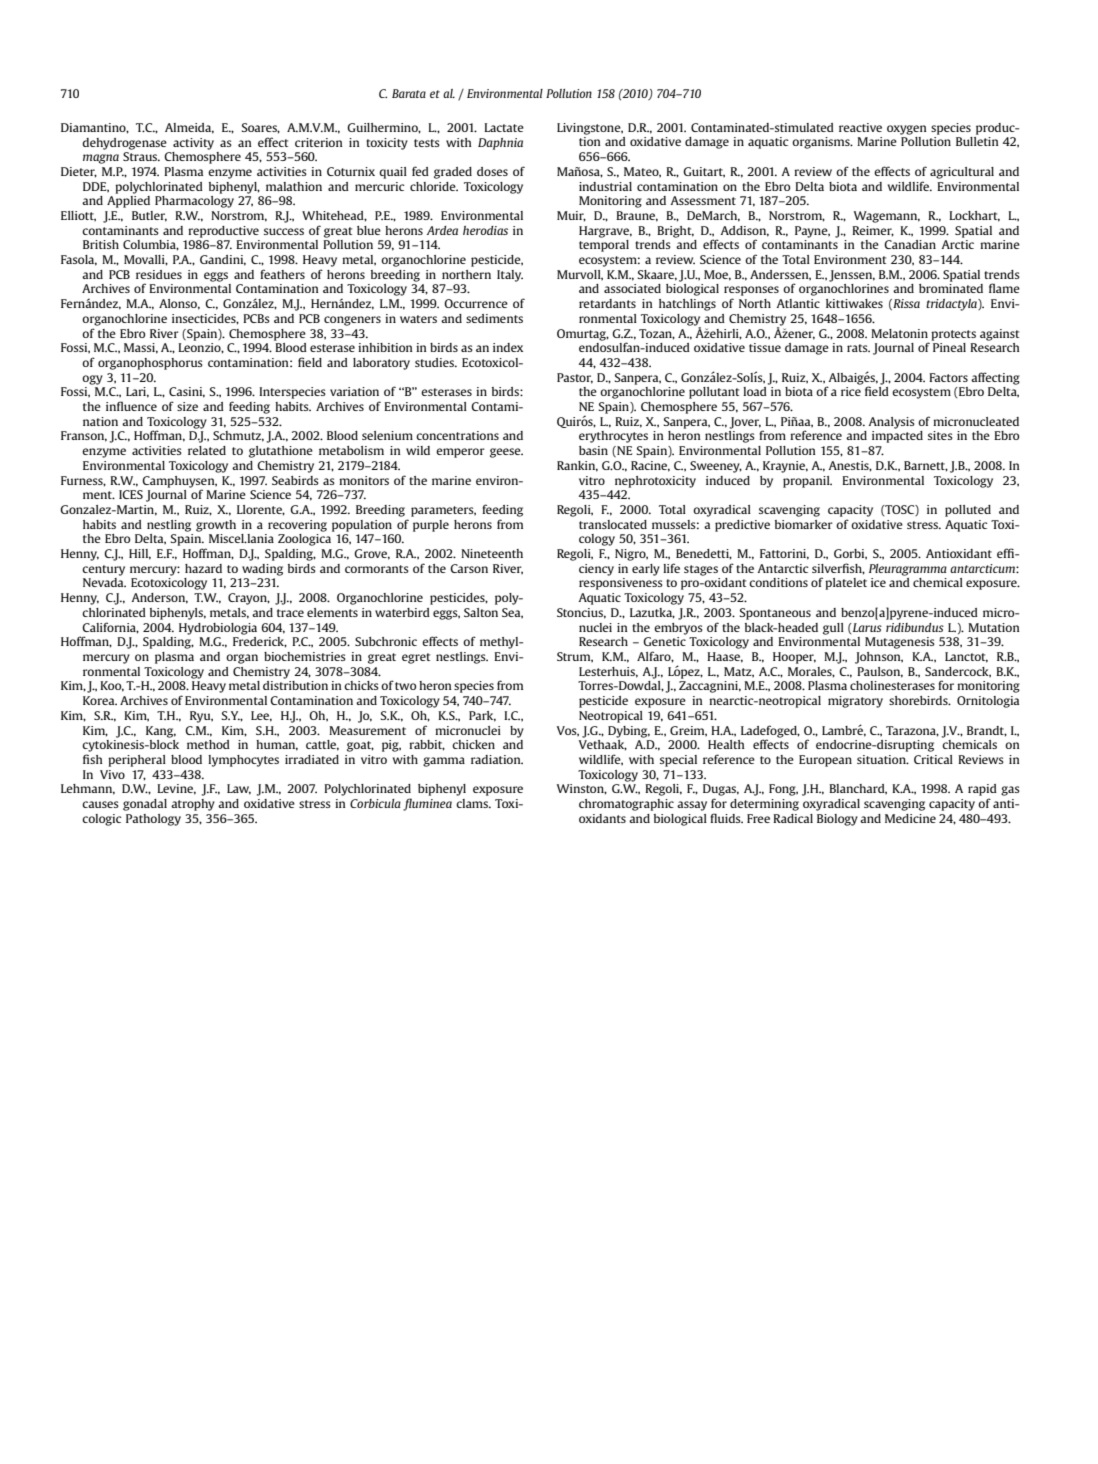 This screenshot has height=1464, width=1098. Describe the element at coordinates (500, 144) in the screenshot. I see `Daphnia` at that location.
